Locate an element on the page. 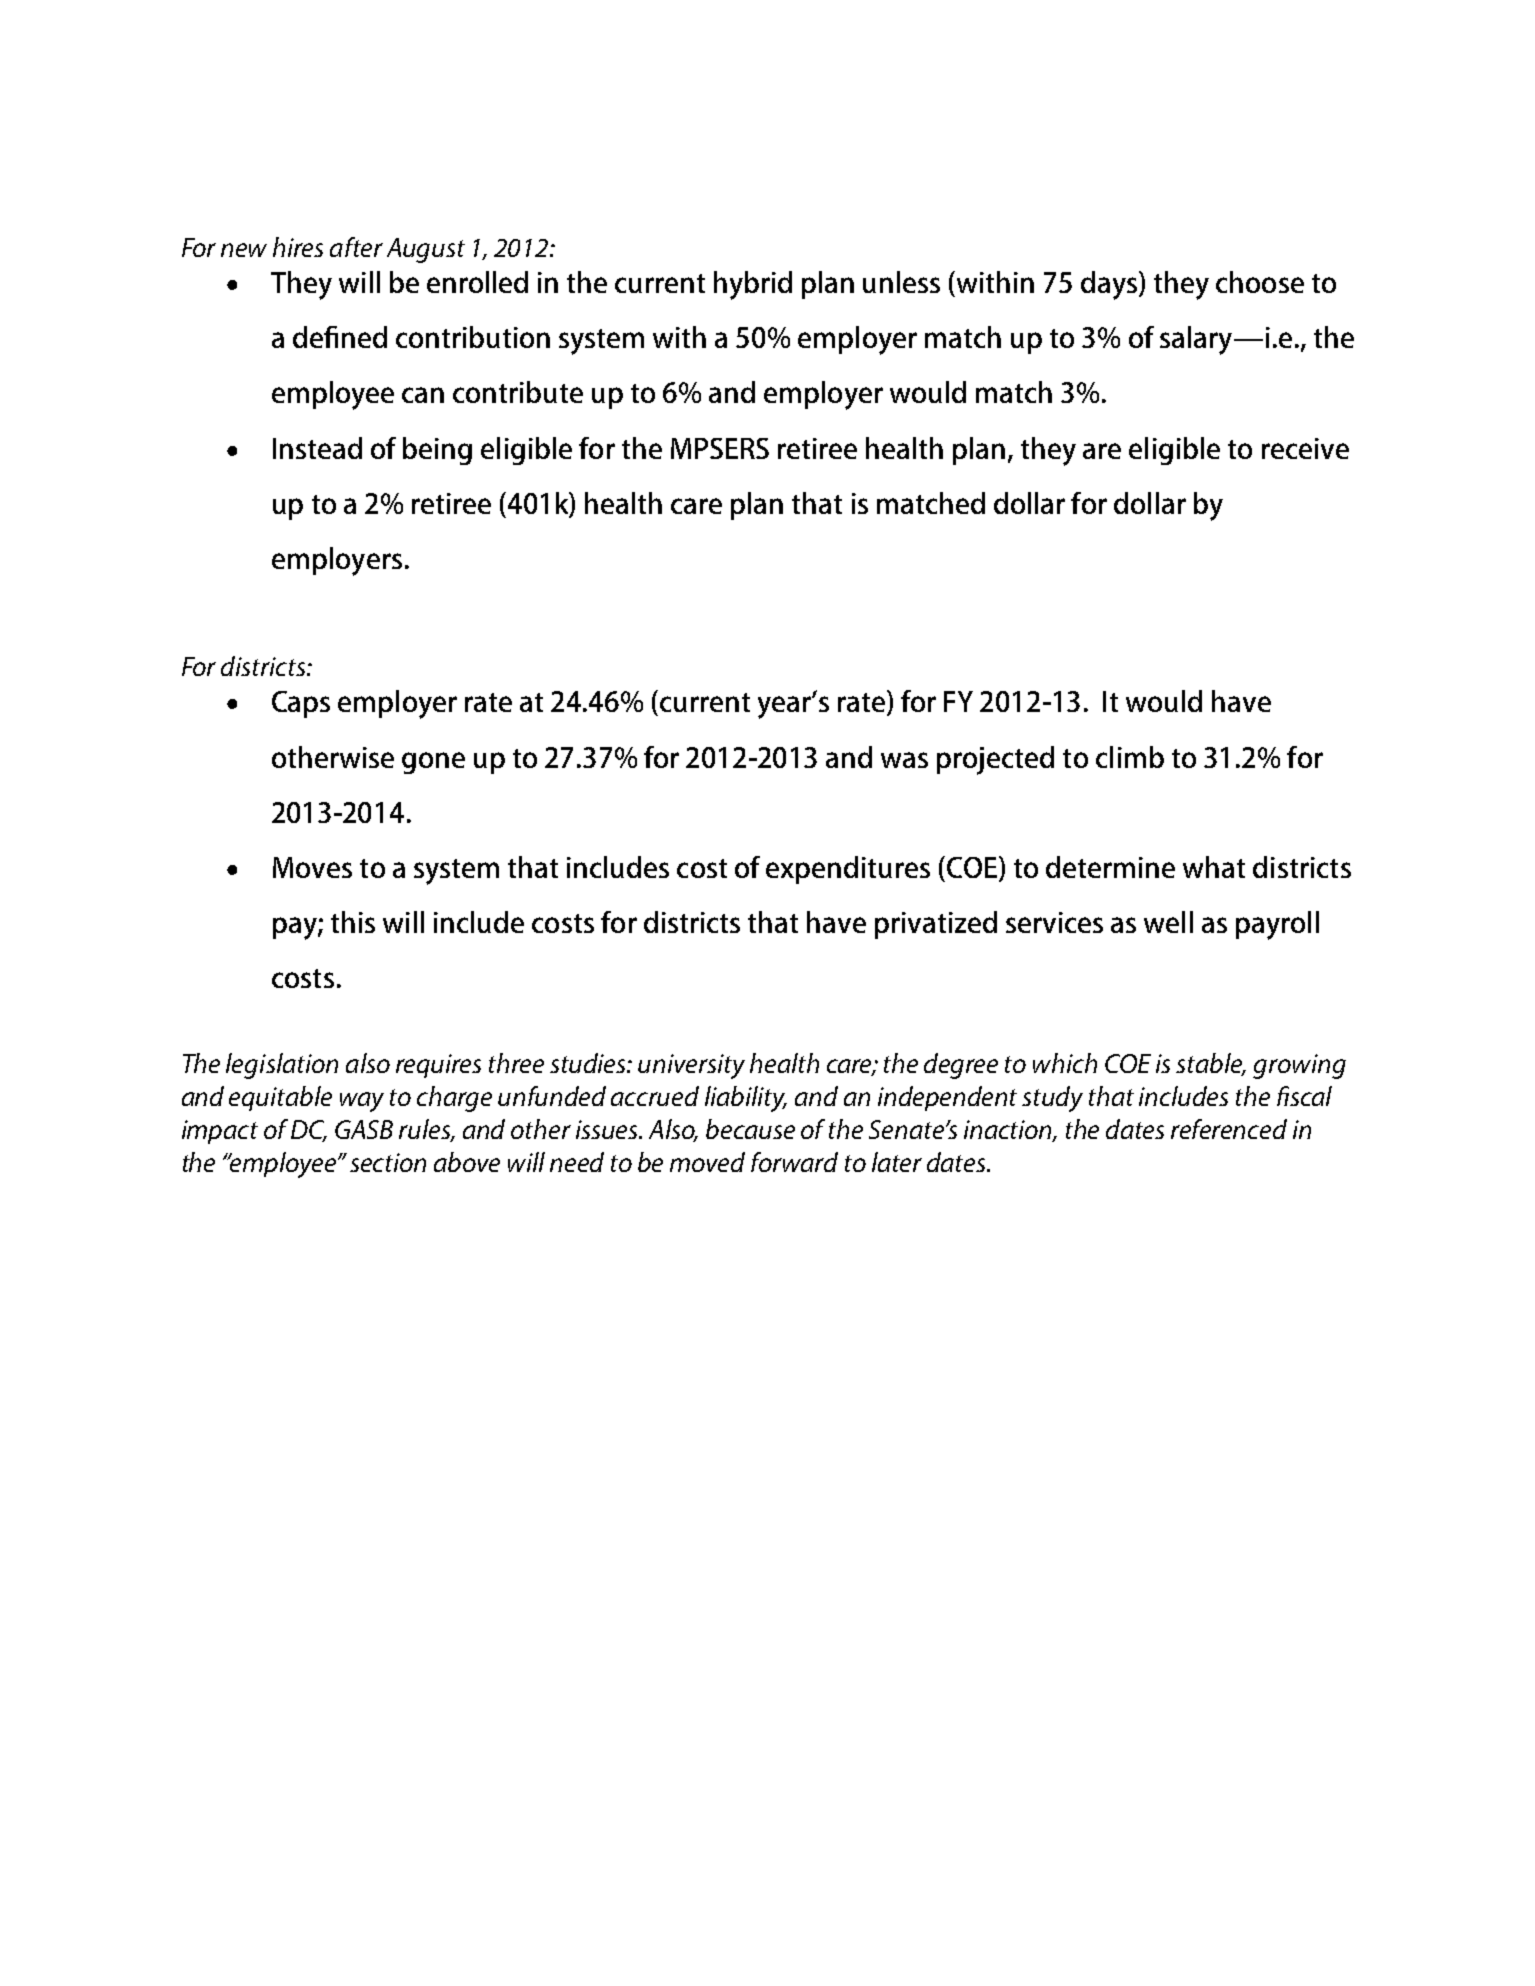 The width and height of the image is (1535, 1986). section is located at coordinates (388, 1162).
